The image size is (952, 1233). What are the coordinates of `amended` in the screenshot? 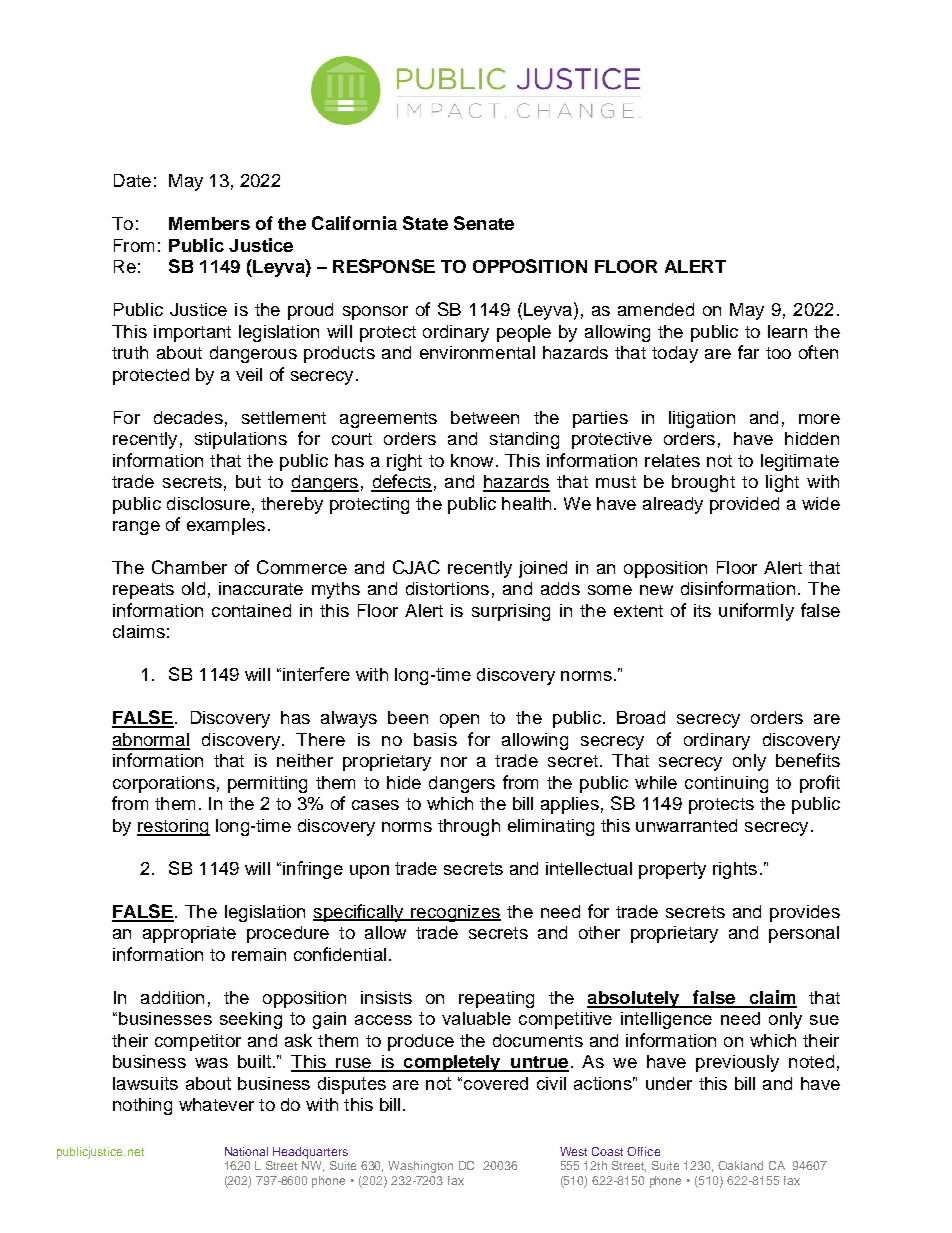 It's located at (656, 309).
